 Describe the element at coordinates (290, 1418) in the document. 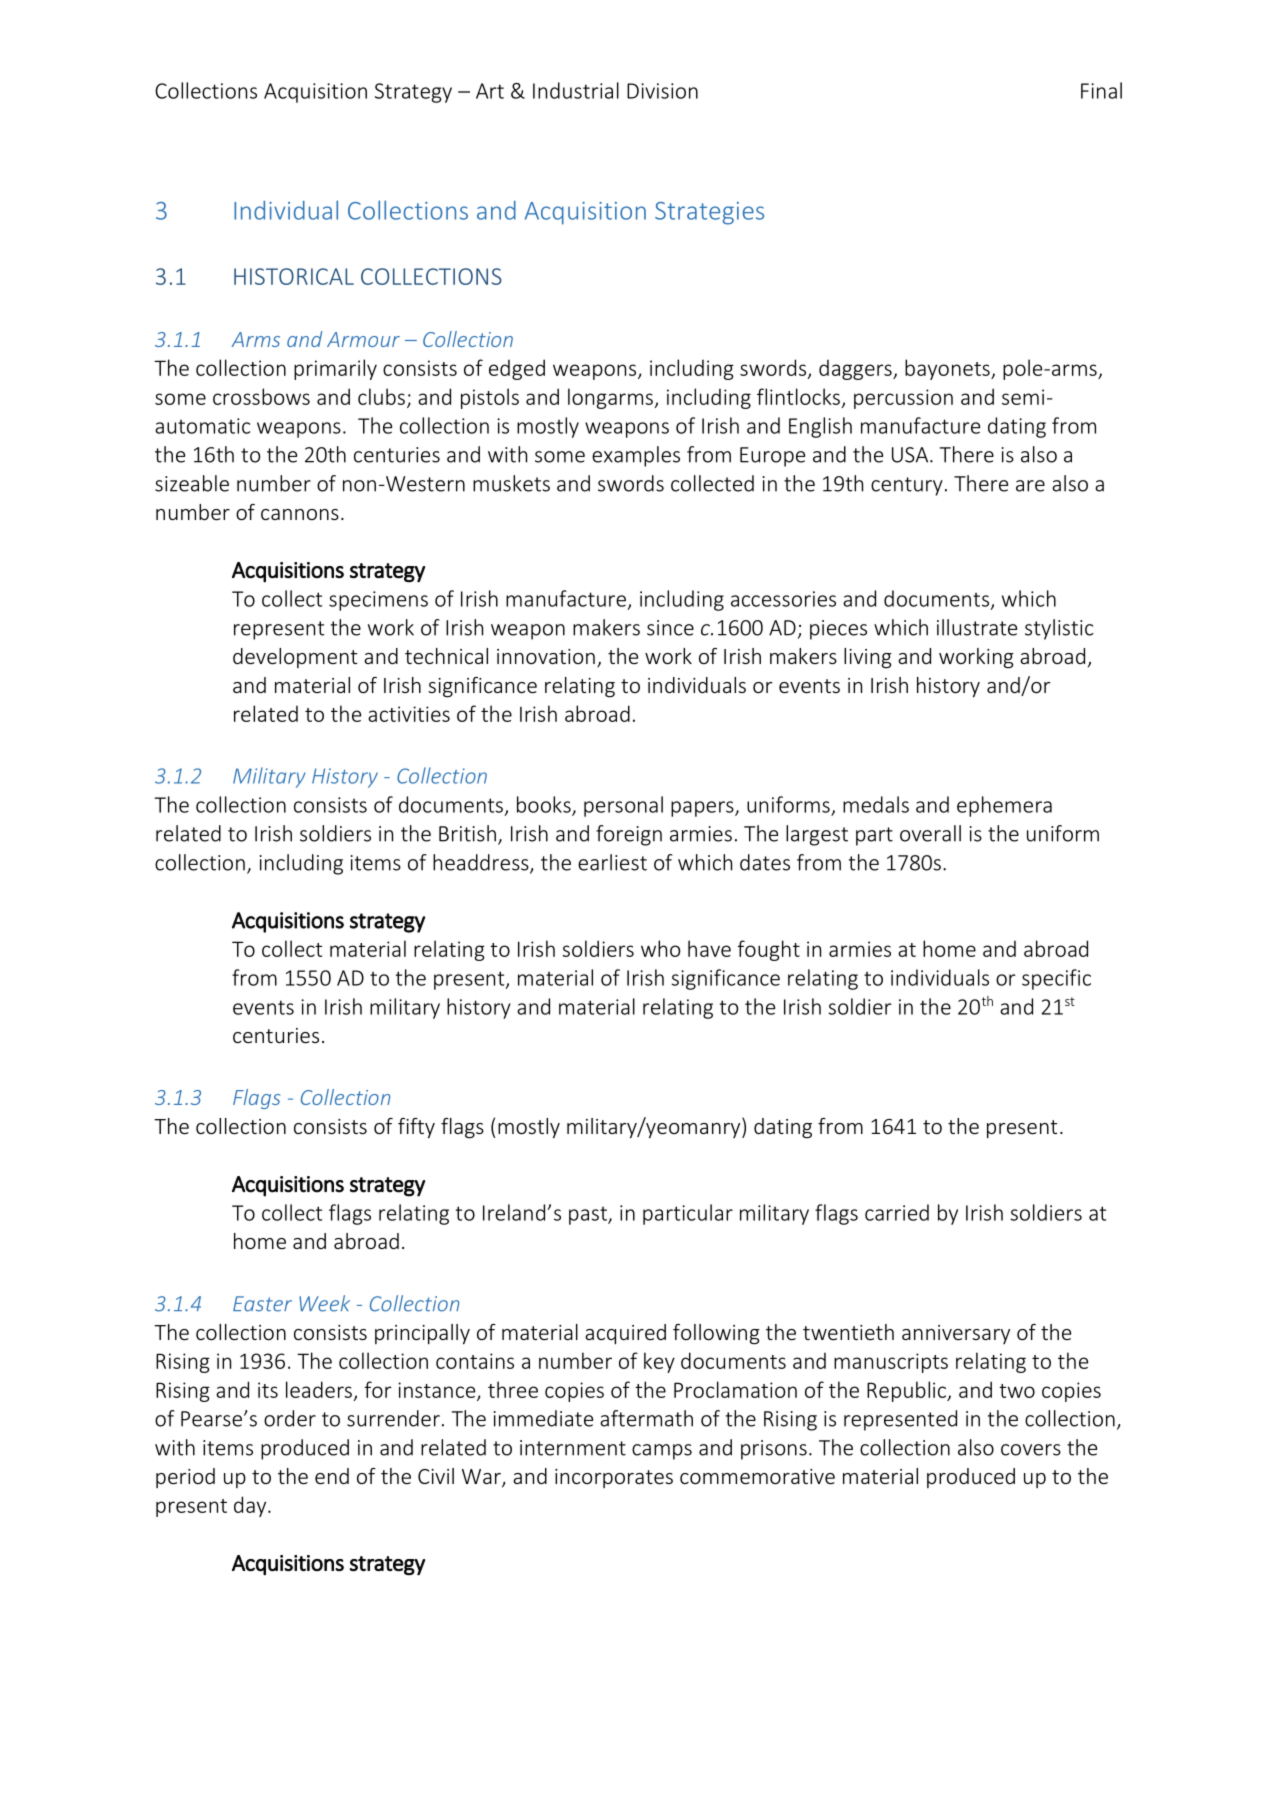

I see `order` at that location.
